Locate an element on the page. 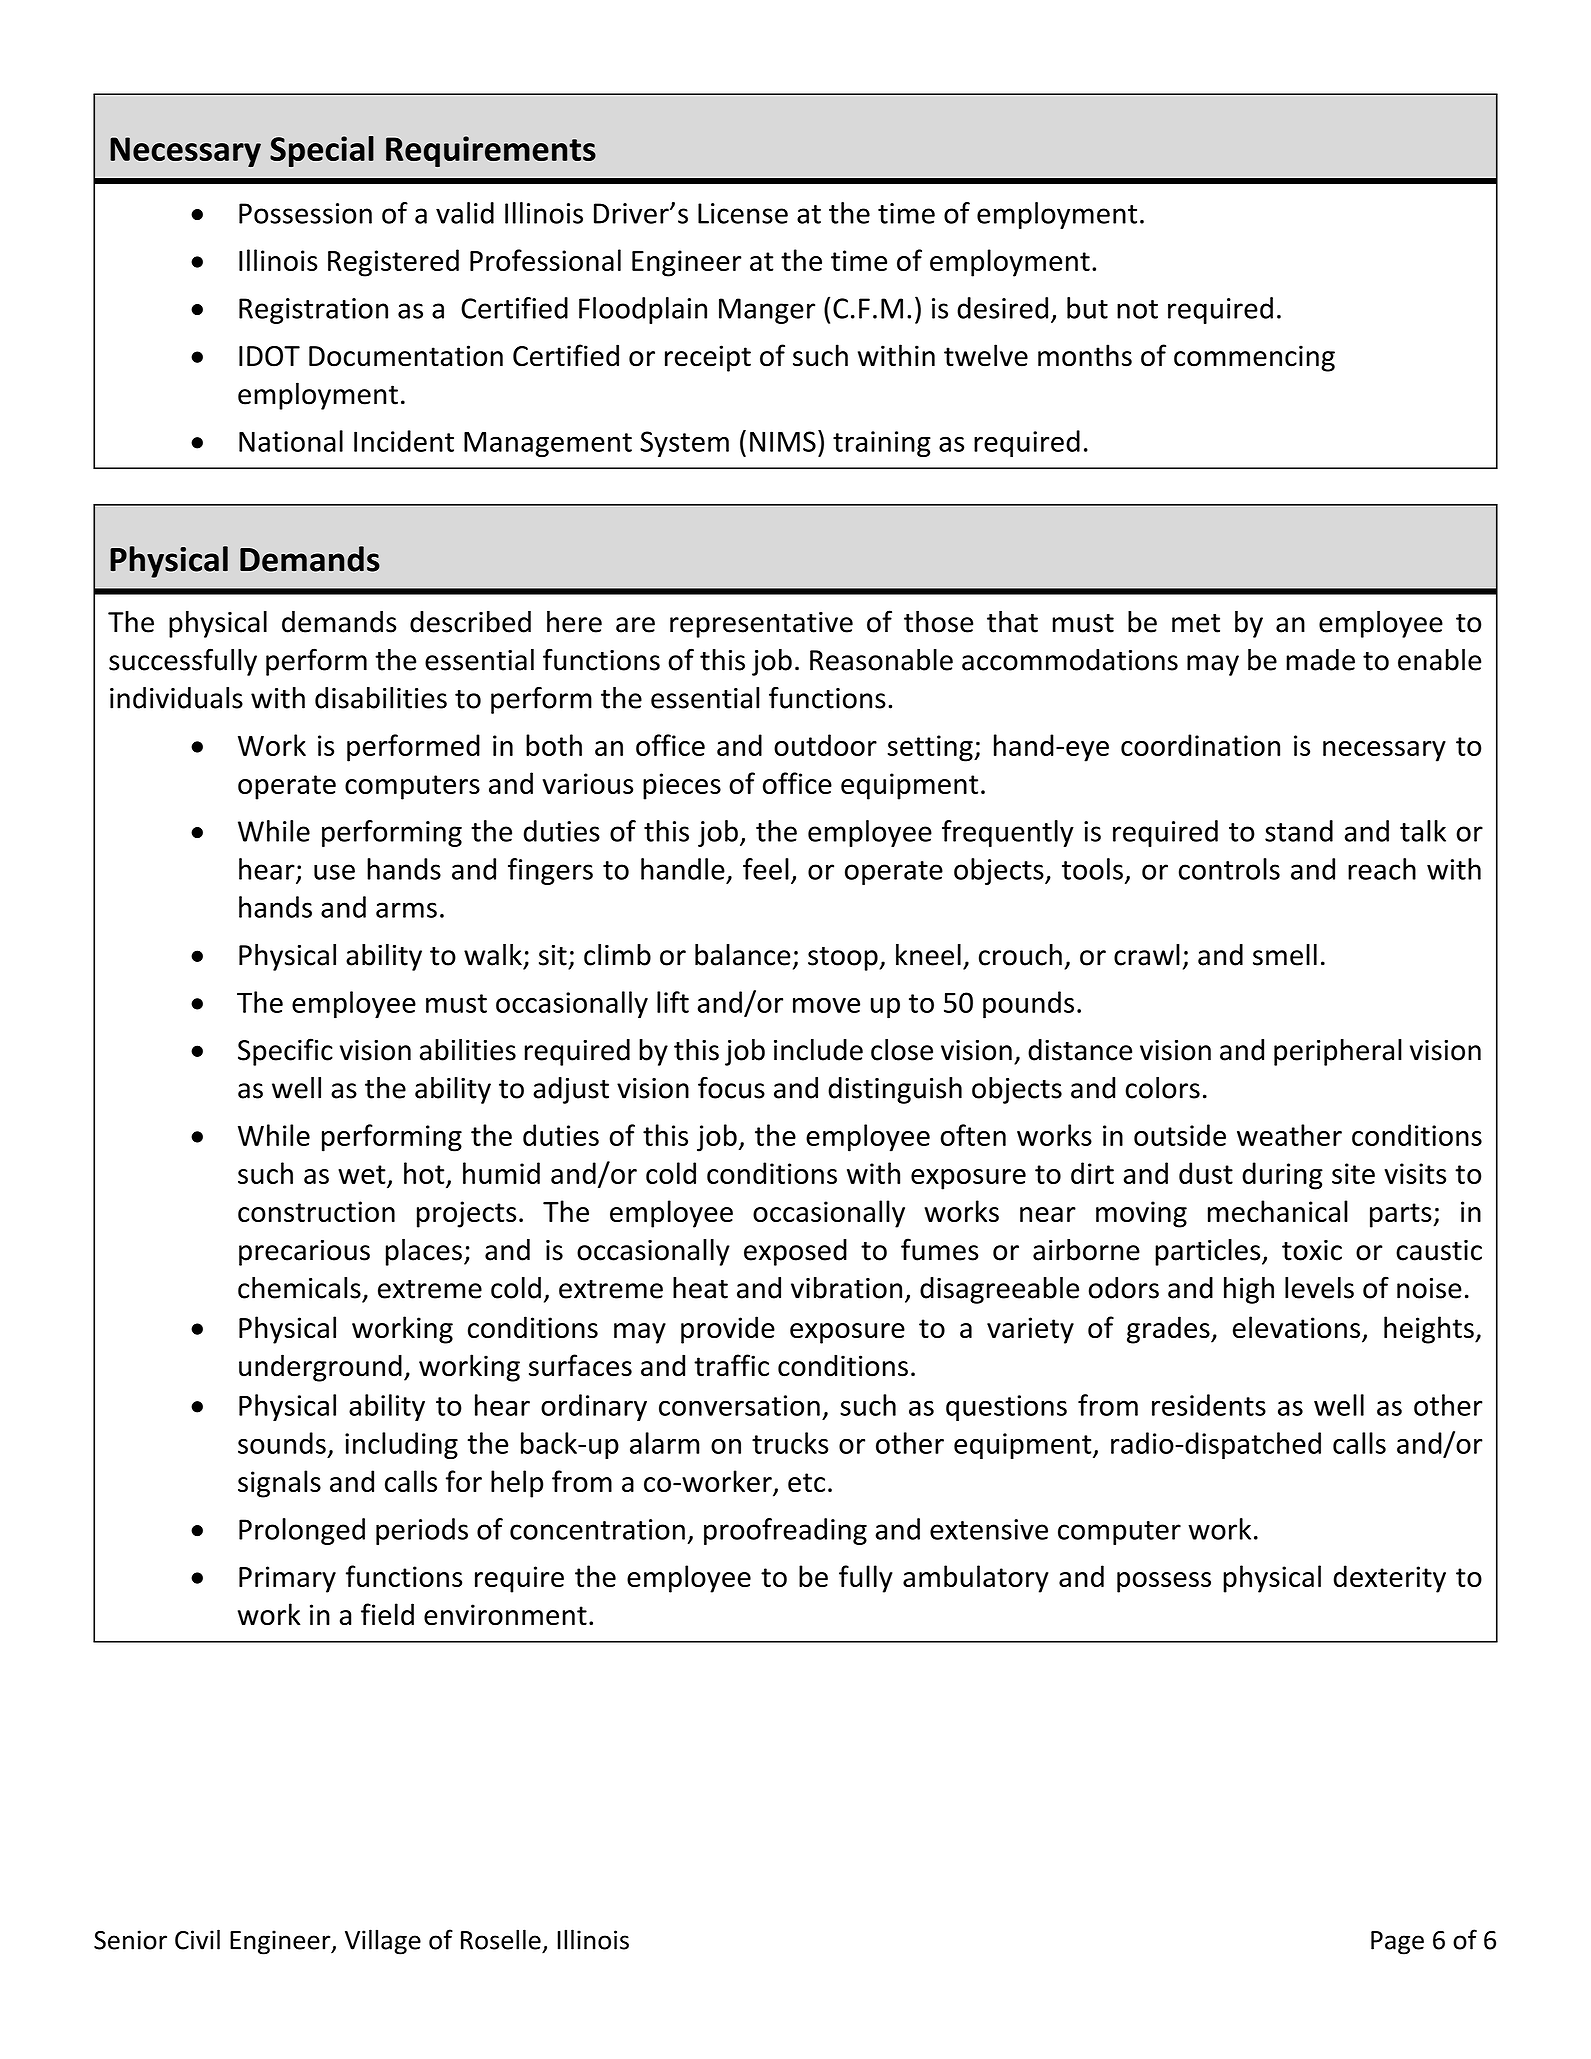 Image resolution: width=1591 pixels, height=2059 pixels. not is located at coordinates (1137, 309).
